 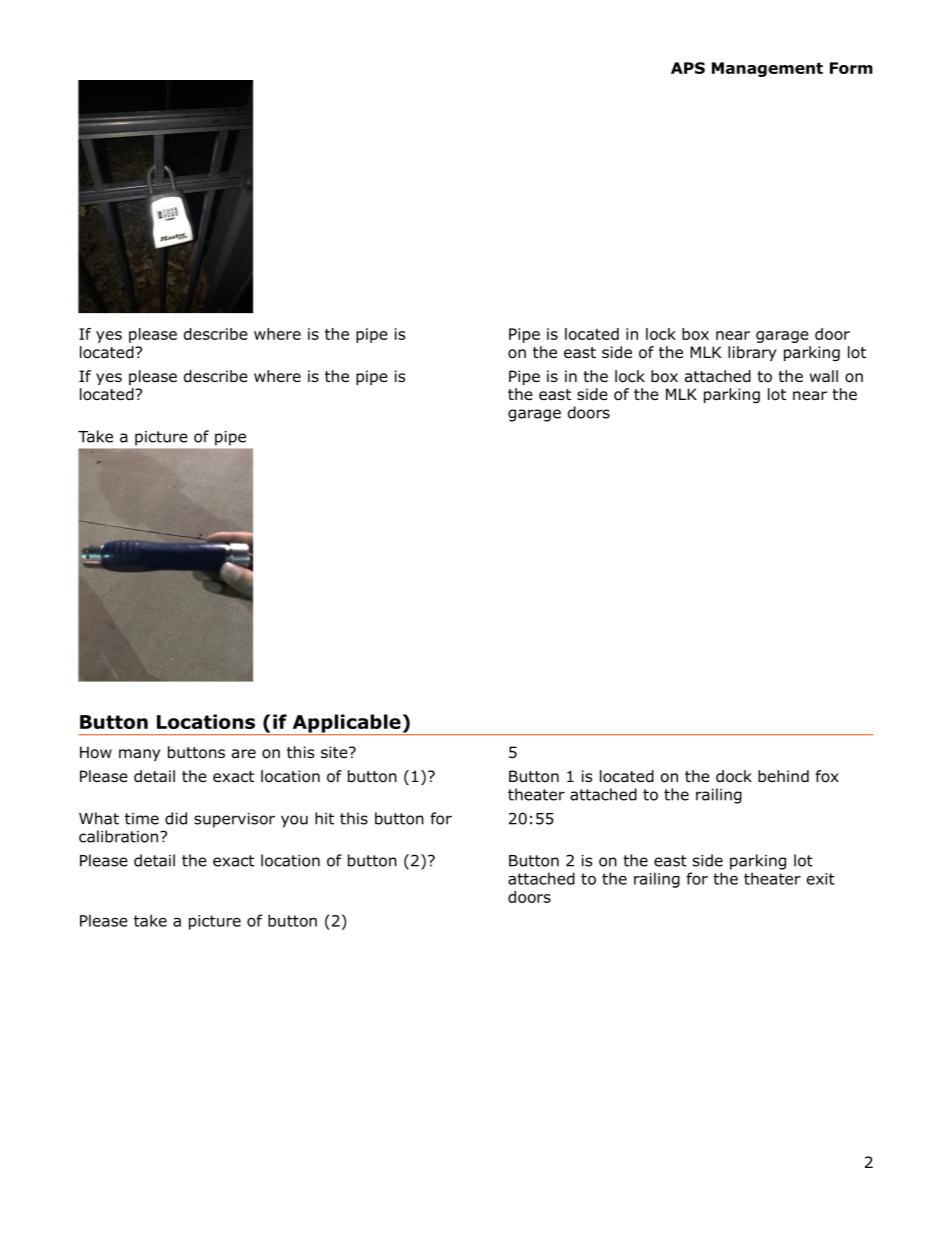 I want to click on dock, so click(x=734, y=776).
